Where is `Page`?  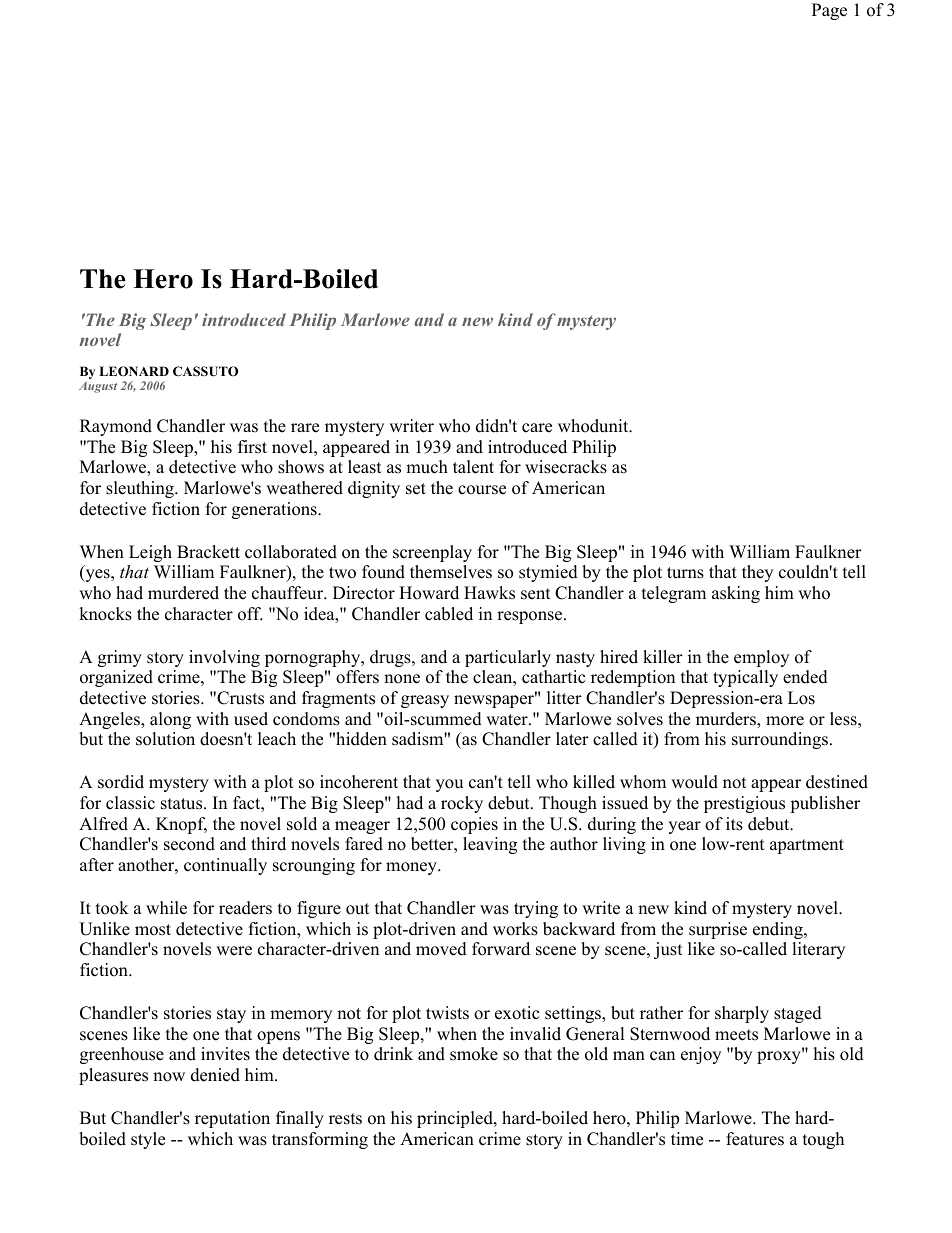 Page is located at coordinates (829, 11).
